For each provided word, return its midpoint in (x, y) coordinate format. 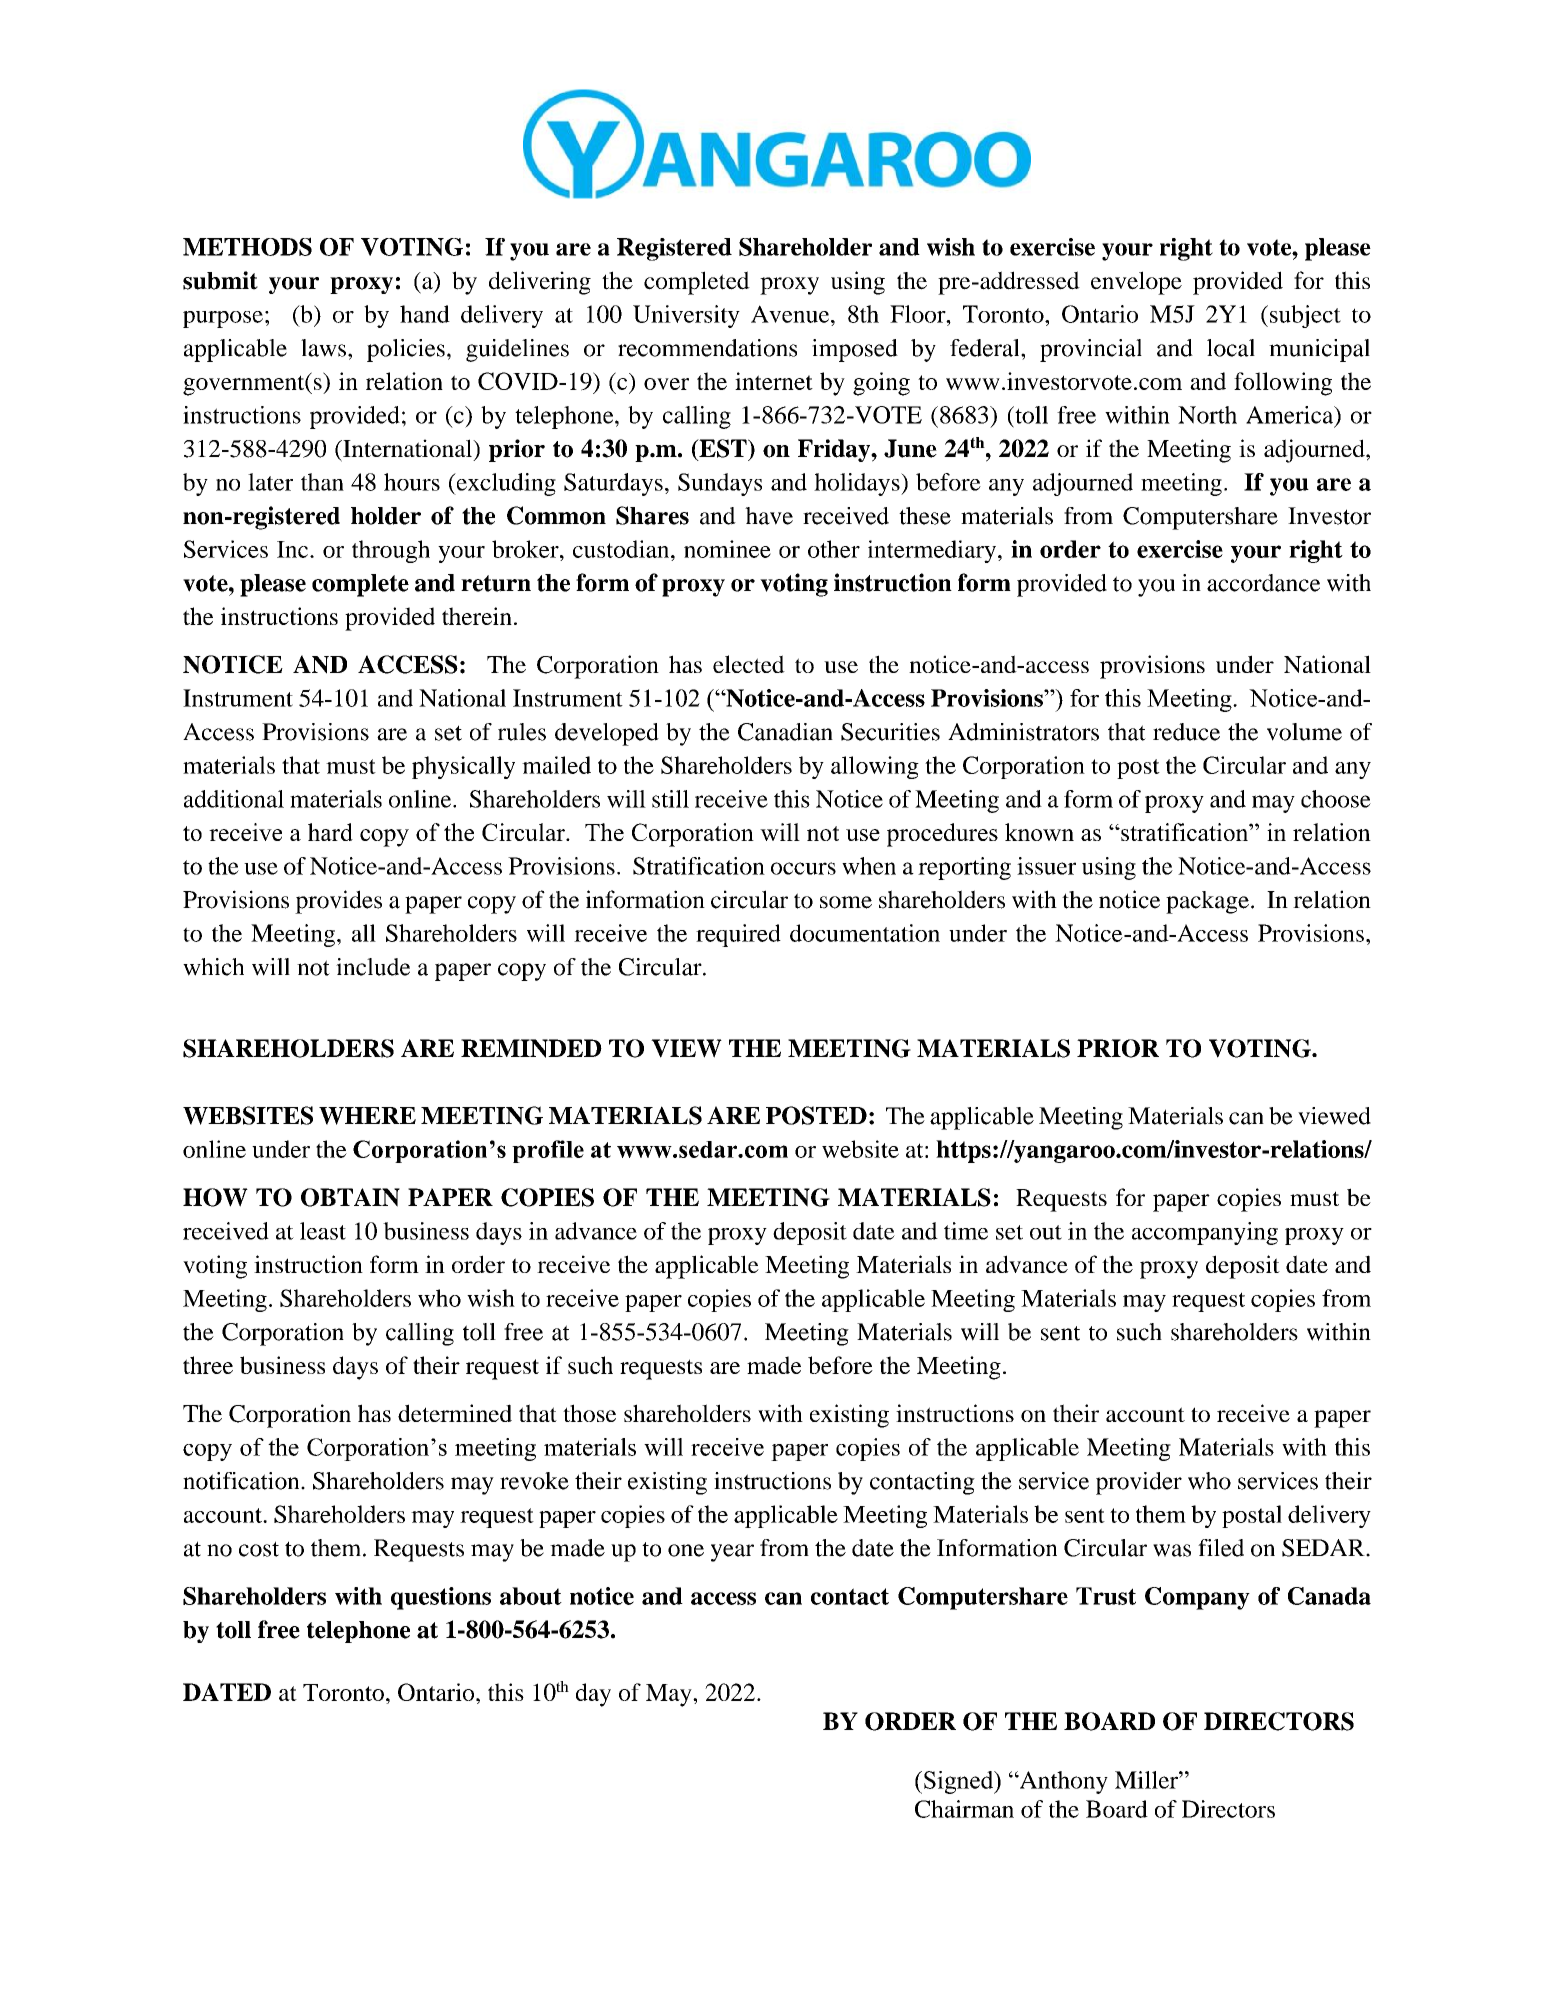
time (966, 1231)
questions (441, 1598)
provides (338, 902)
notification (242, 1481)
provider (1139, 1483)
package (1207, 902)
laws (323, 348)
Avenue (791, 314)
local (1231, 348)
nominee (727, 549)
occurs (803, 868)
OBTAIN (350, 1197)
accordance (1263, 583)
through (391, 551)
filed (1221, 1548)
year (732, 1553)
